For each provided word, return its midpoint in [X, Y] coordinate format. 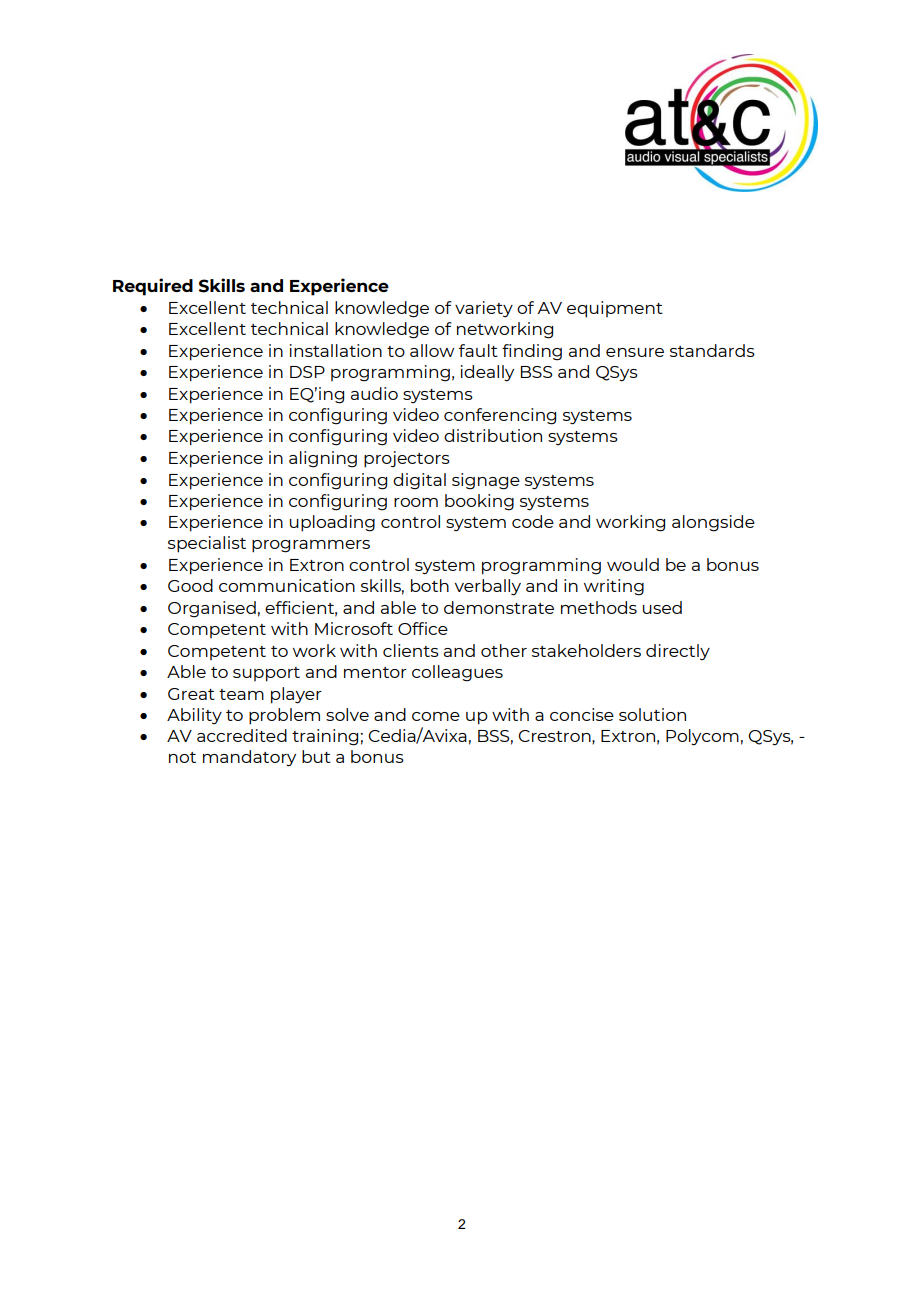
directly [678, 652]
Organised [212, 609]
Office [423, 628]
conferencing [500, 416]
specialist [207, 544]
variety [484, 309]
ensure [635, 352]
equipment [615, 309]
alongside [713, 523]
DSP [307, 372]
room [416, 502]
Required [153, 287]
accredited [242, 735]
